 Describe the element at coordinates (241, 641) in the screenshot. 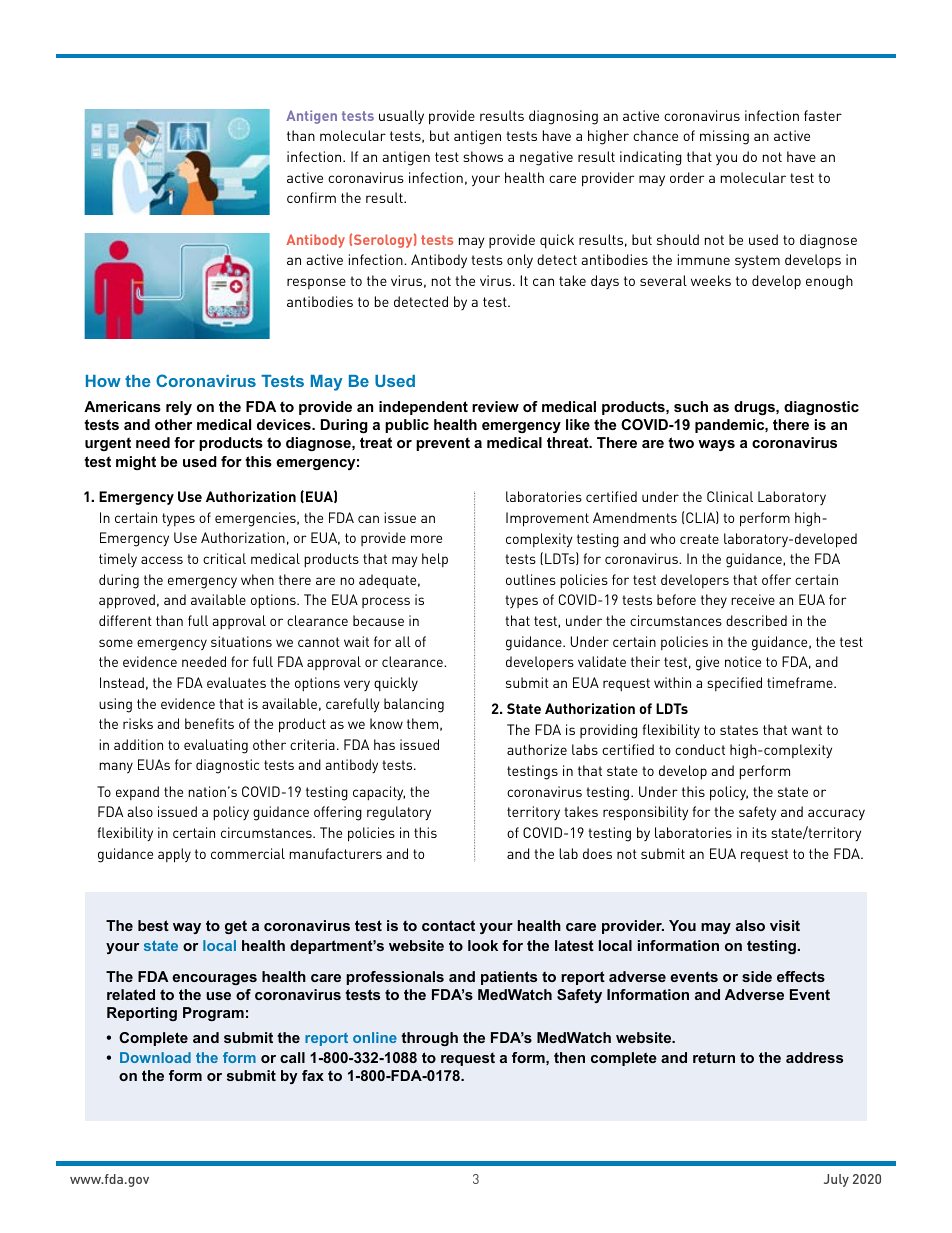

I see `situations` at that location.
